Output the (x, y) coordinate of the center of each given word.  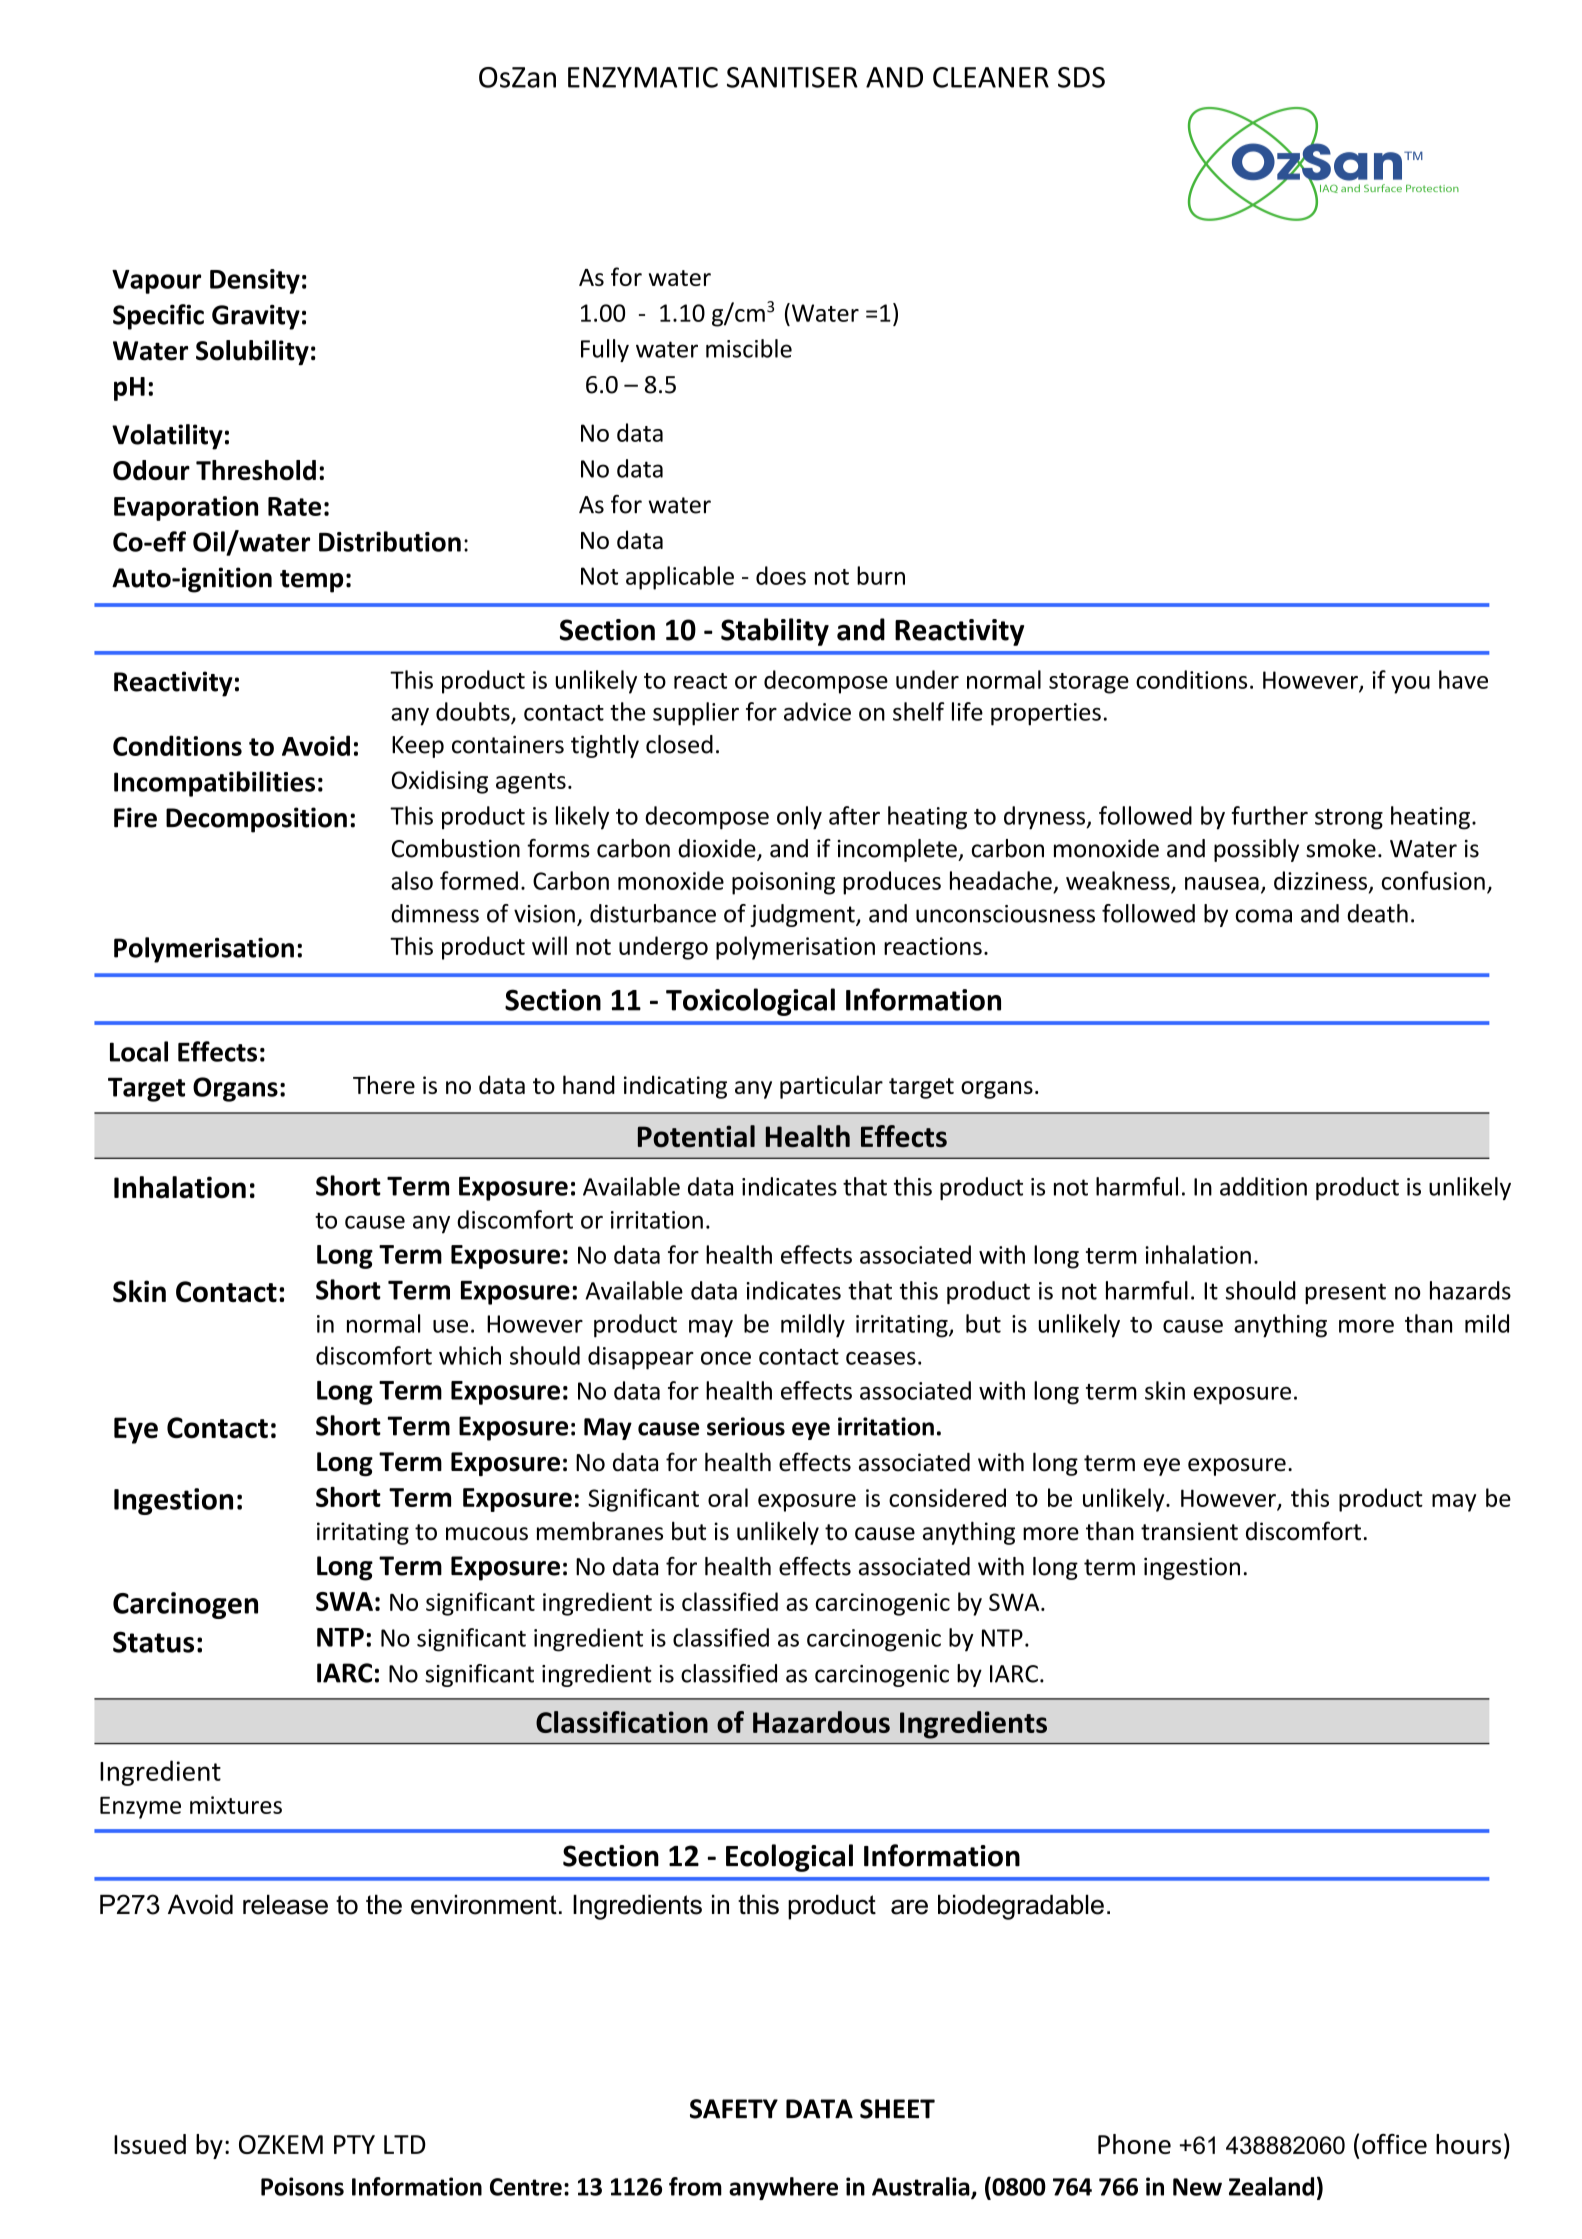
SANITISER (792, 77)
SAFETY (734, 2109)
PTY (354, 2144)
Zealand (1271, 2186)
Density (255, 281)
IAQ (1327, 190)
